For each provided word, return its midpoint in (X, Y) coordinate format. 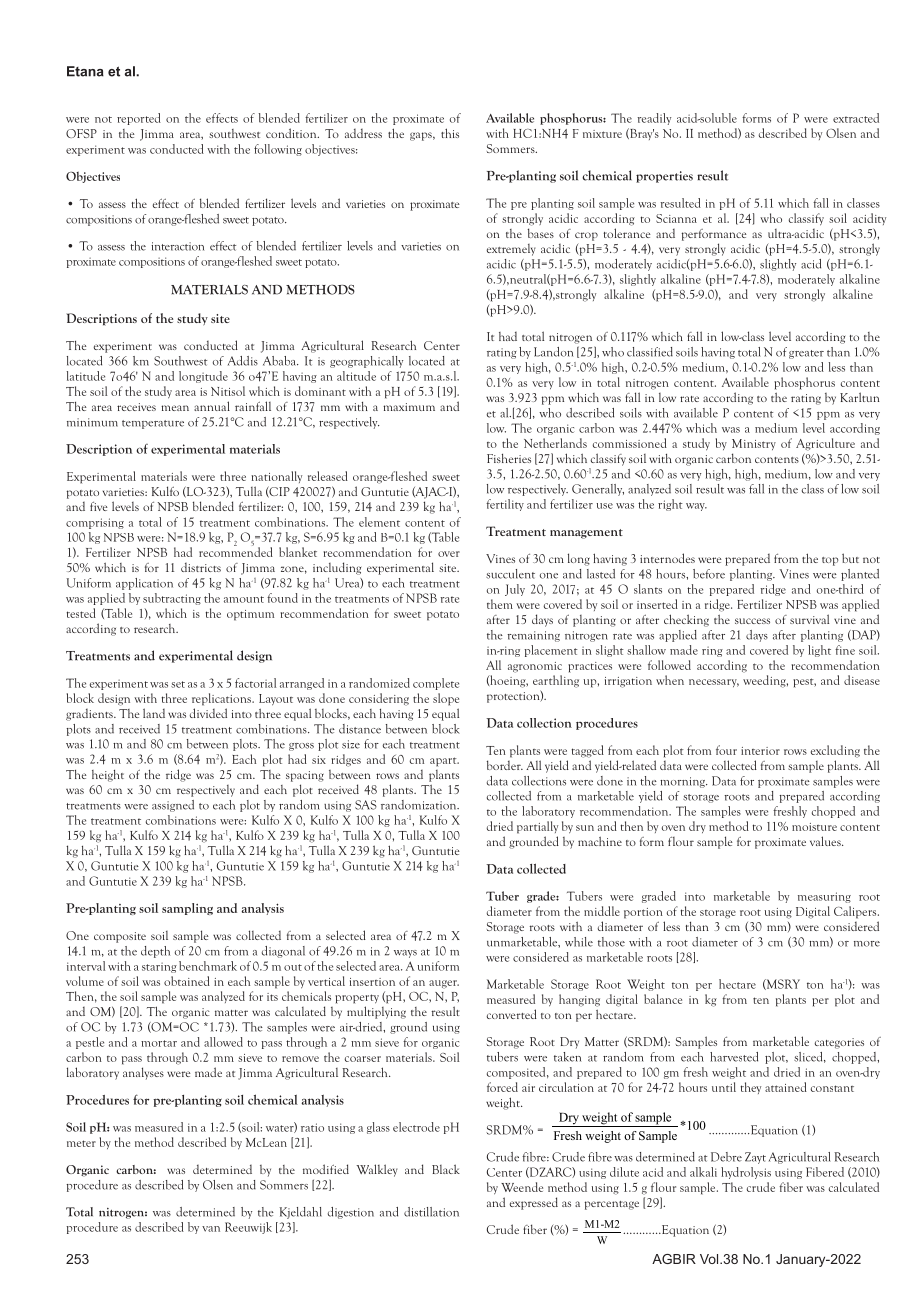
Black (446, 1169)
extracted (856, 118)
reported (139, 119)
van (211, 1229)
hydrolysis (746, 1173)
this (450, 133)
